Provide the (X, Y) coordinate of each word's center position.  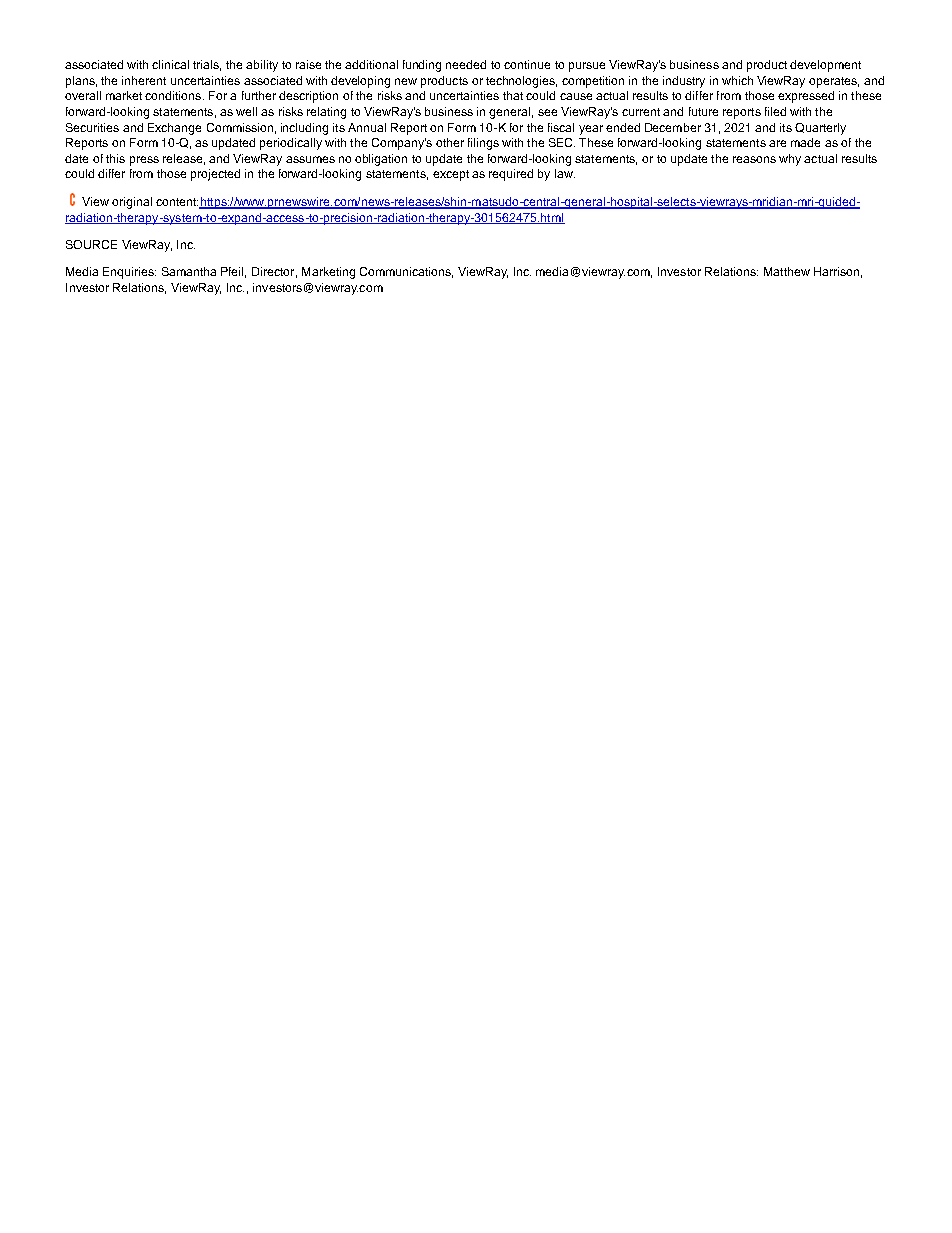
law (565, 173)
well (246, 111)
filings (483, 144)
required (511, 175)
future (703, 111)
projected (215, 175)
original (132, 203)
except (451, 175)
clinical (170, 64)
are (777, 143)
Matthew (787, 271)
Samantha (189, 271)
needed (466, 64)
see (547, 112)
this (115, 158)
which (737, 80)
